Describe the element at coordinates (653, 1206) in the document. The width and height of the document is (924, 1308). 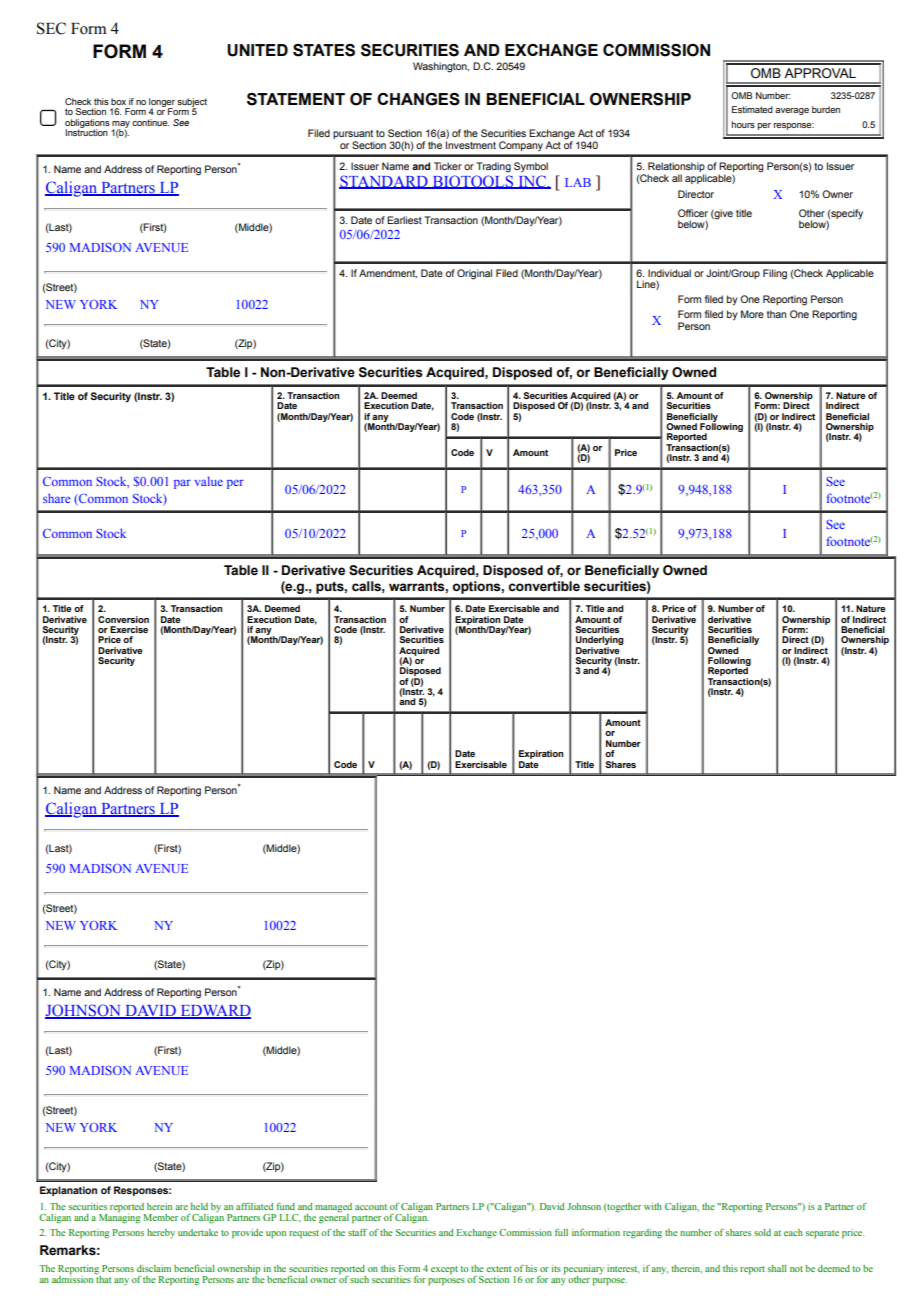
I see `with` at that location.
